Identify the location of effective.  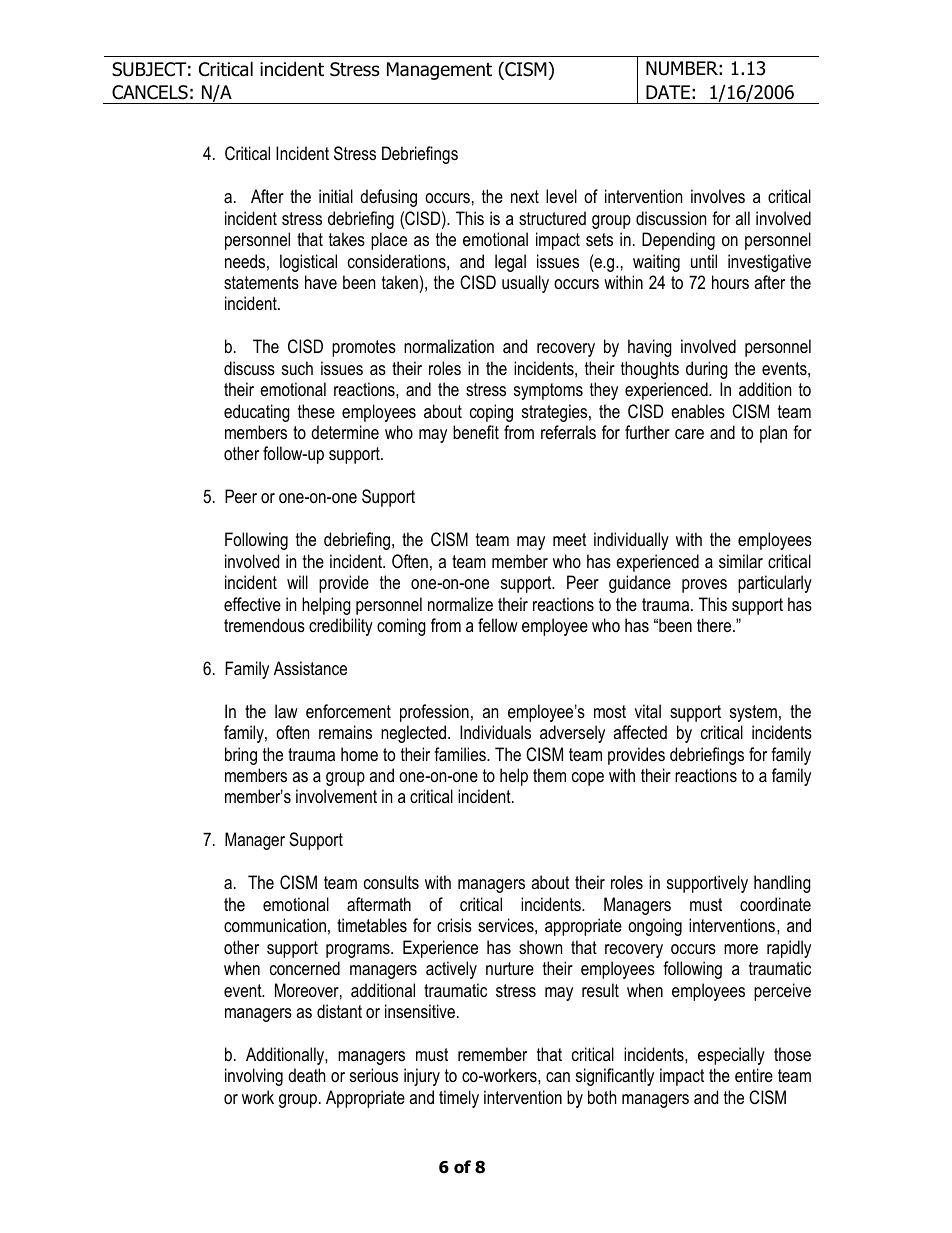
(252, 604).
